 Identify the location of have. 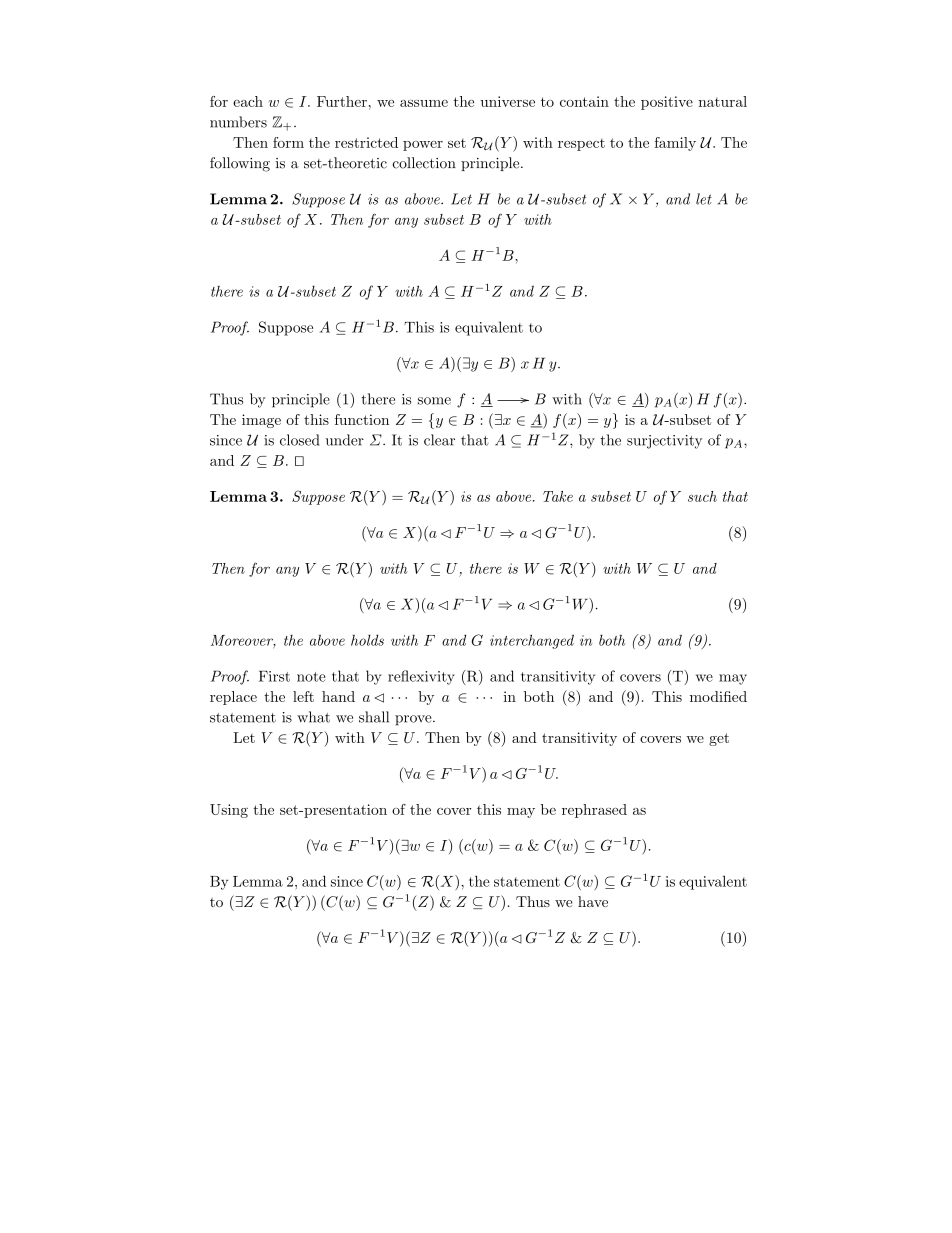
(593, 901).
